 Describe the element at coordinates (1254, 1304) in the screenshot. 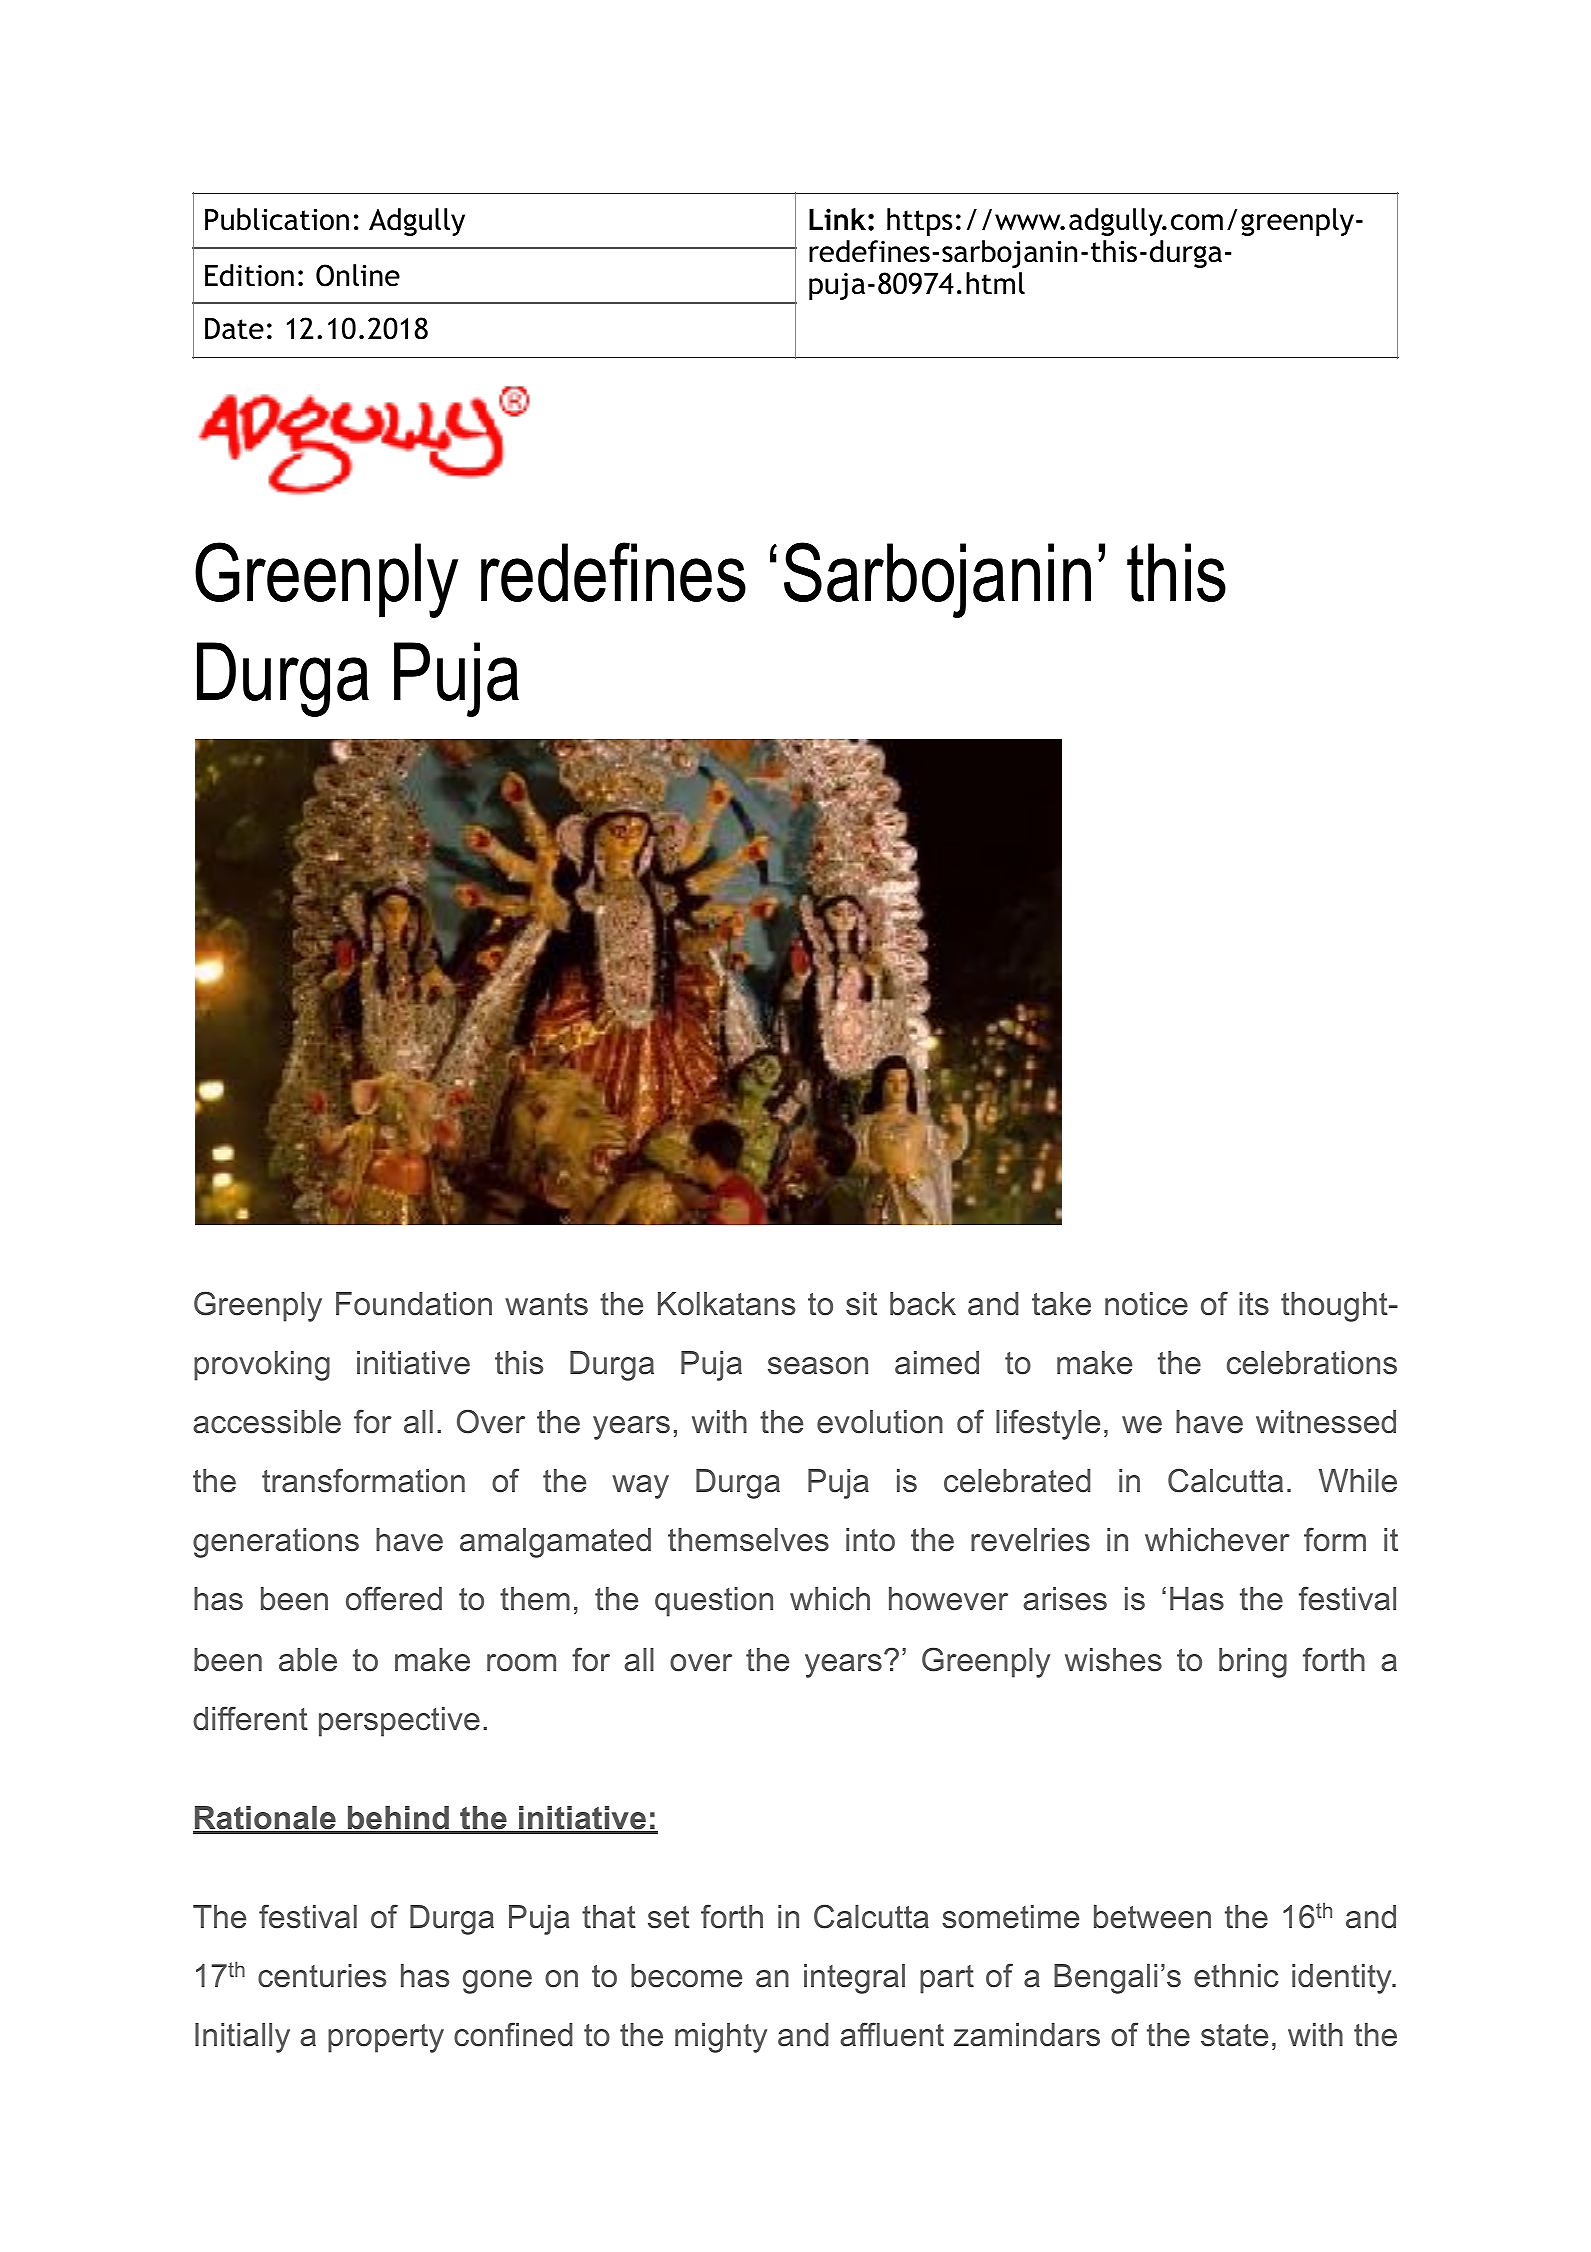

I see `its` at that location.
